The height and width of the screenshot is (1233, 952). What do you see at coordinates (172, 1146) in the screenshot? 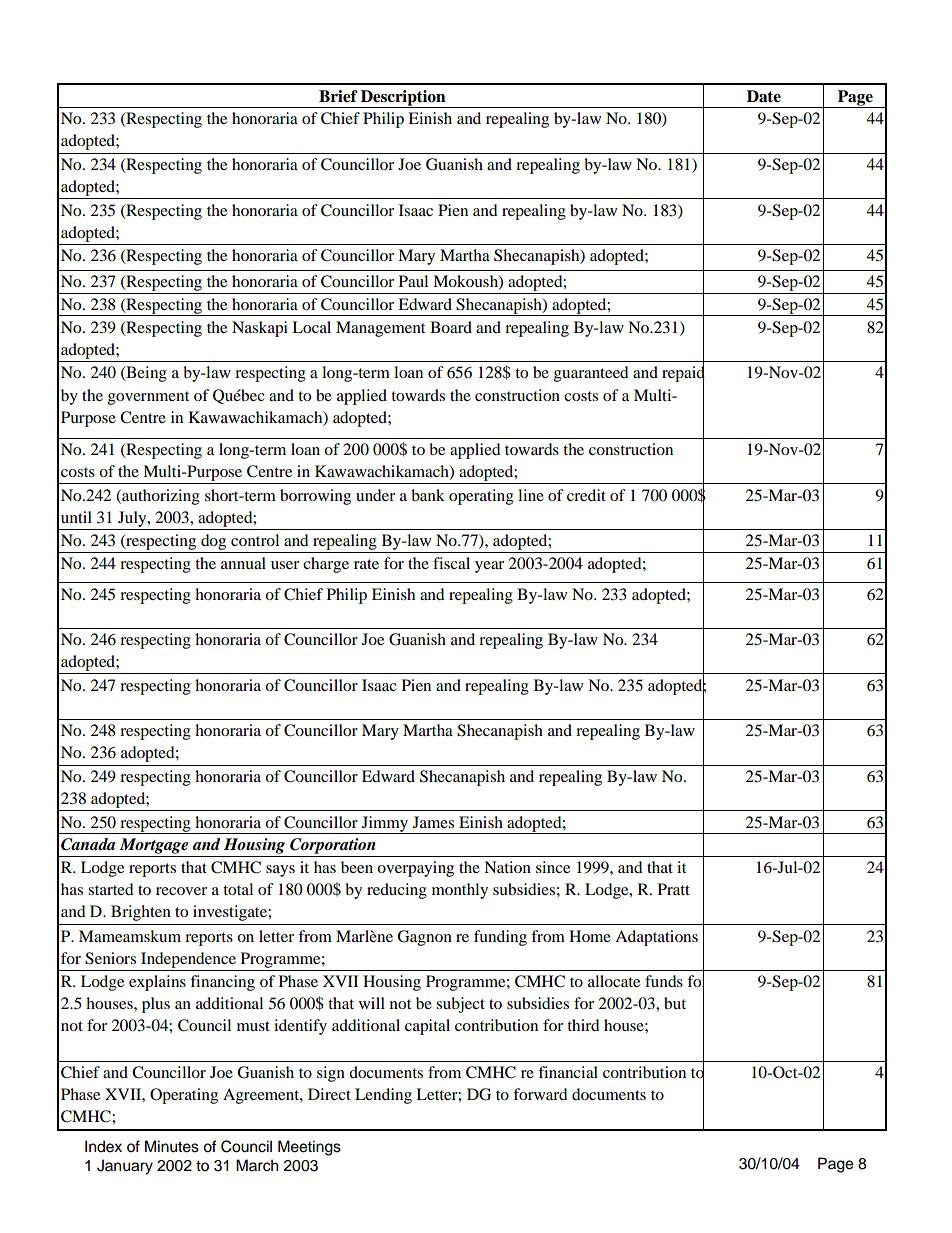
I see `Minutes` at bounding box center [172, 1146].
